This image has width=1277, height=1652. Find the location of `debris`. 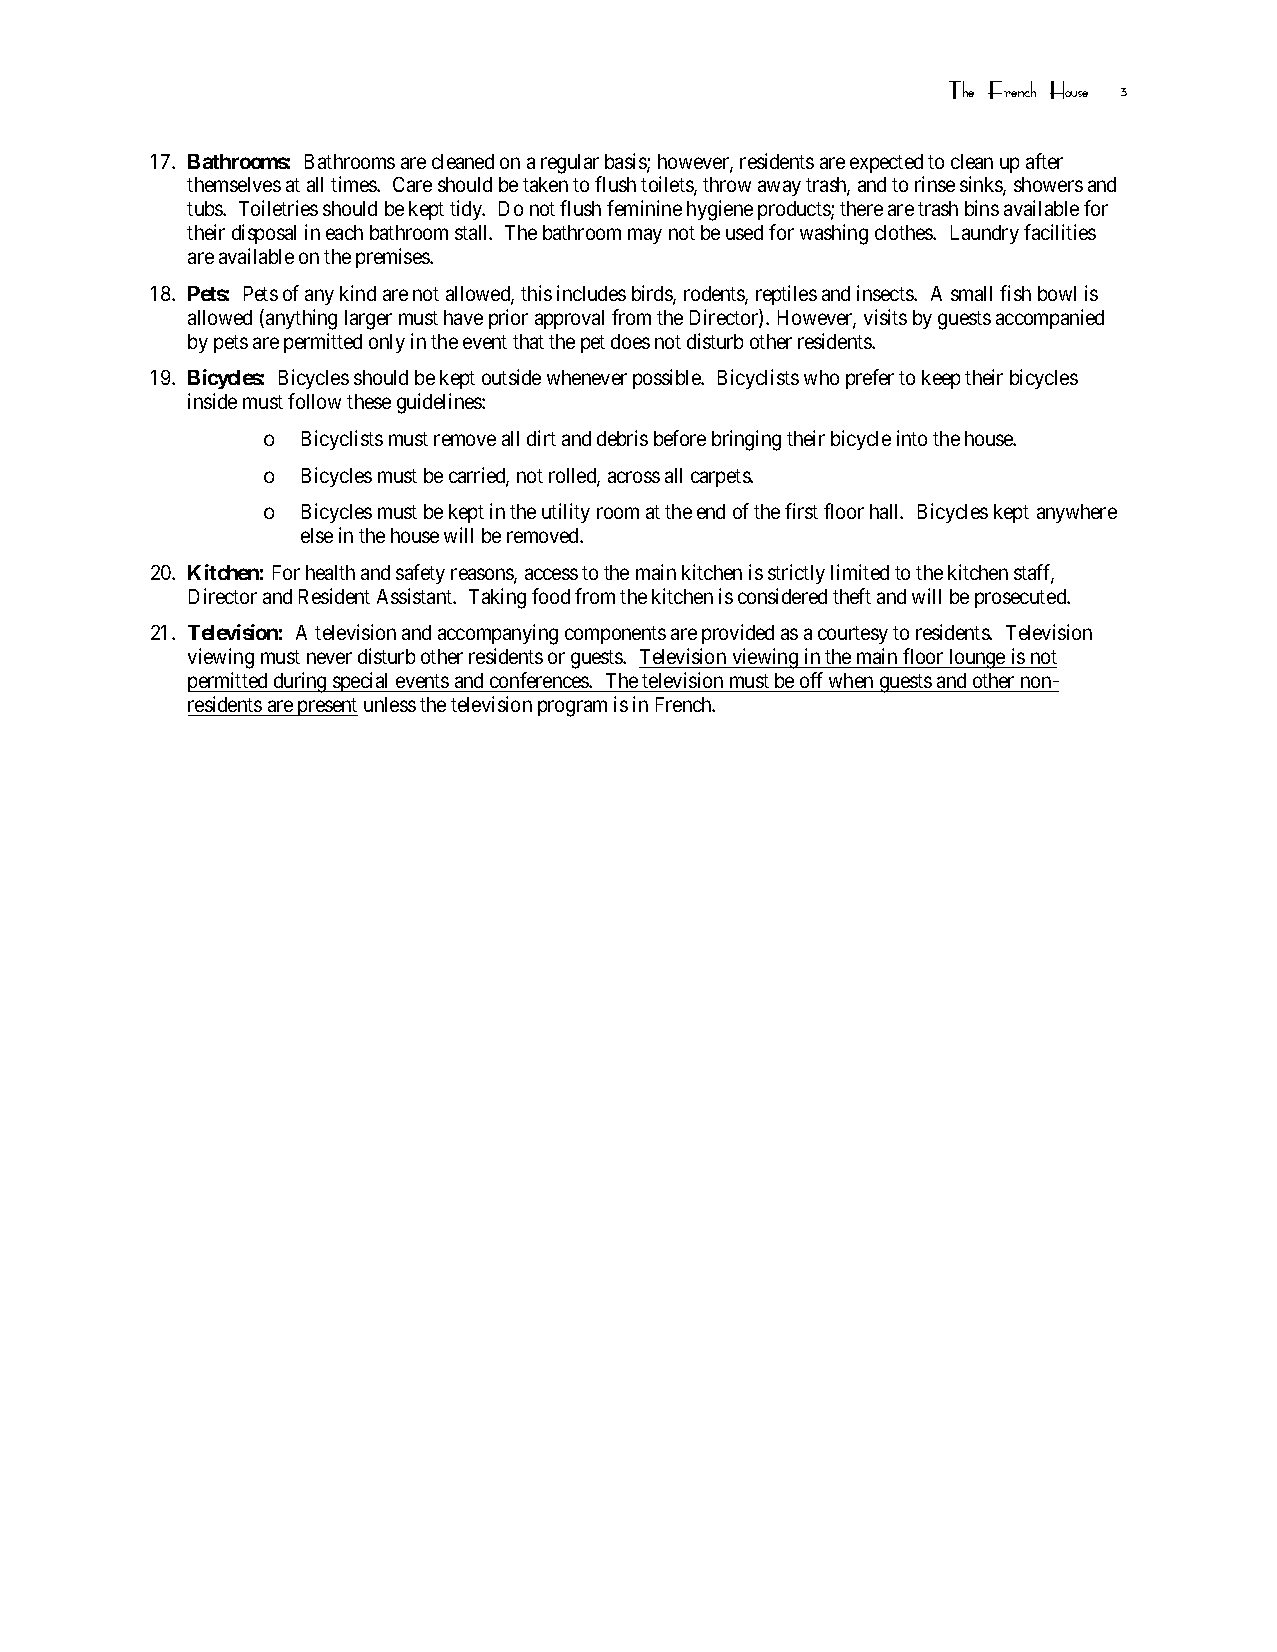

debris is located at coordinates (622, 438).
